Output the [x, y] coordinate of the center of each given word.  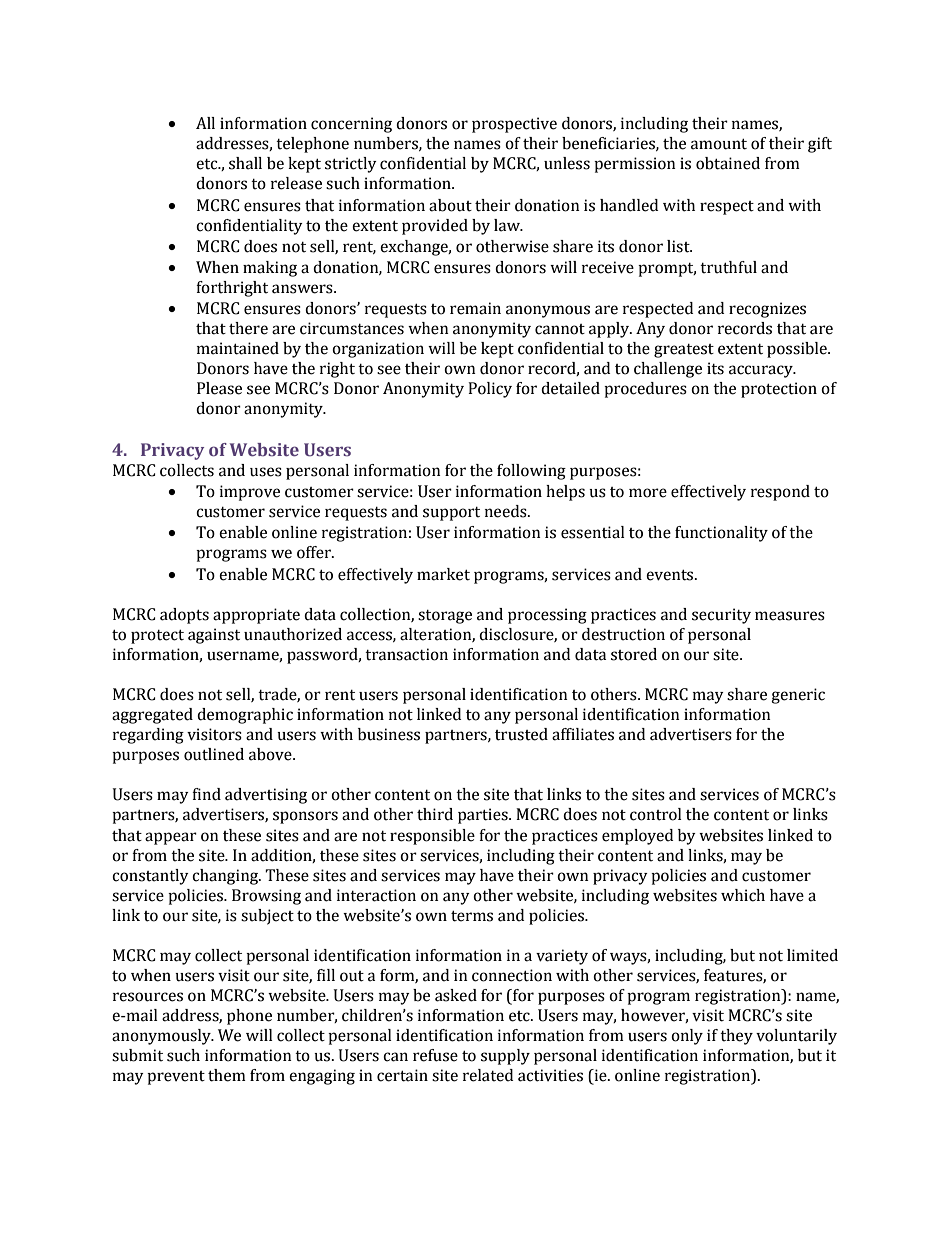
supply [505, 1057]
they [736, 1037]
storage [445, 617]
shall [245, 163]
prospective [514, 125]
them [227, 1075]
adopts [184, 616]
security [721, 616]
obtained [728, 163]
